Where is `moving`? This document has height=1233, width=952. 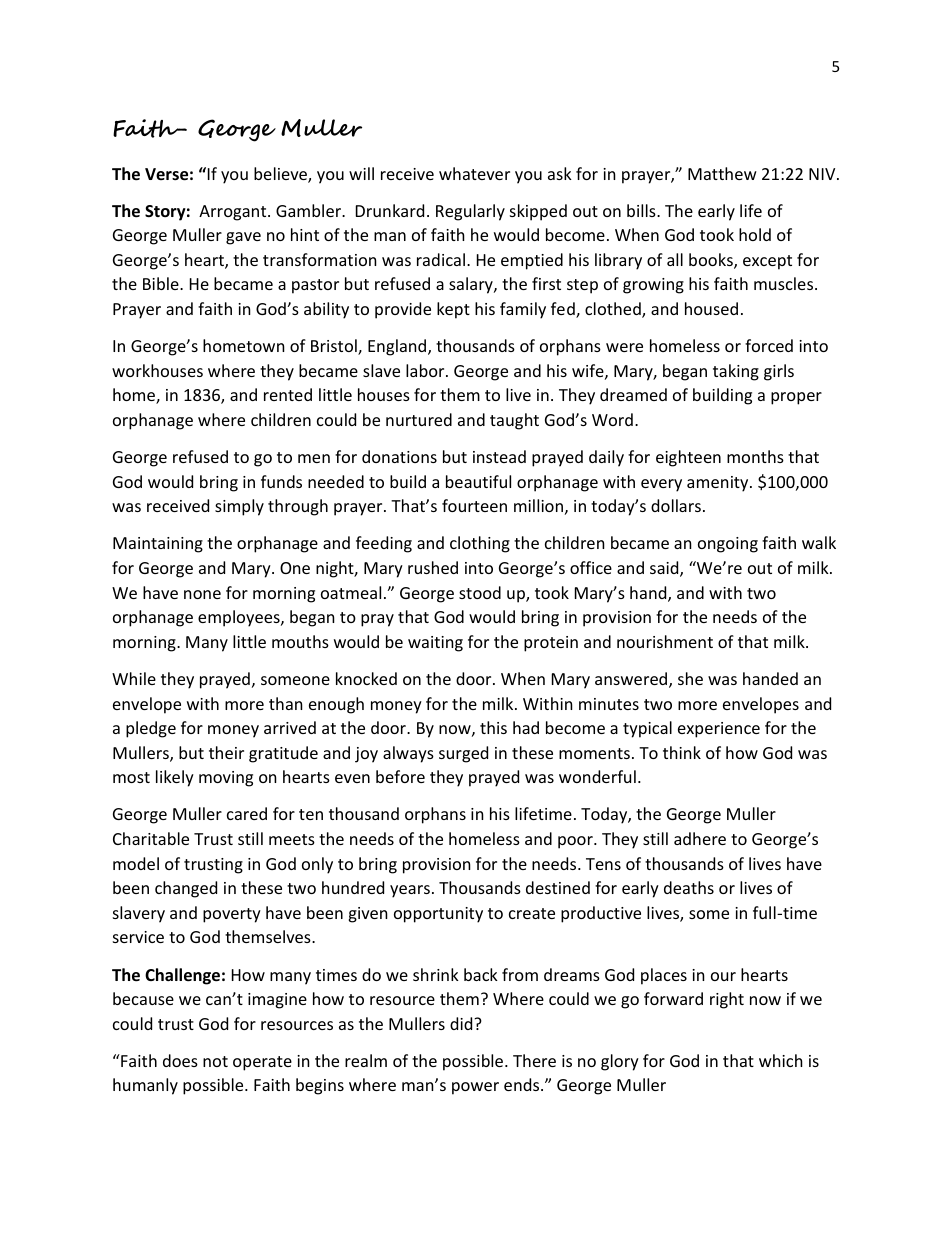
moving is located at coordinates (226, 779).
